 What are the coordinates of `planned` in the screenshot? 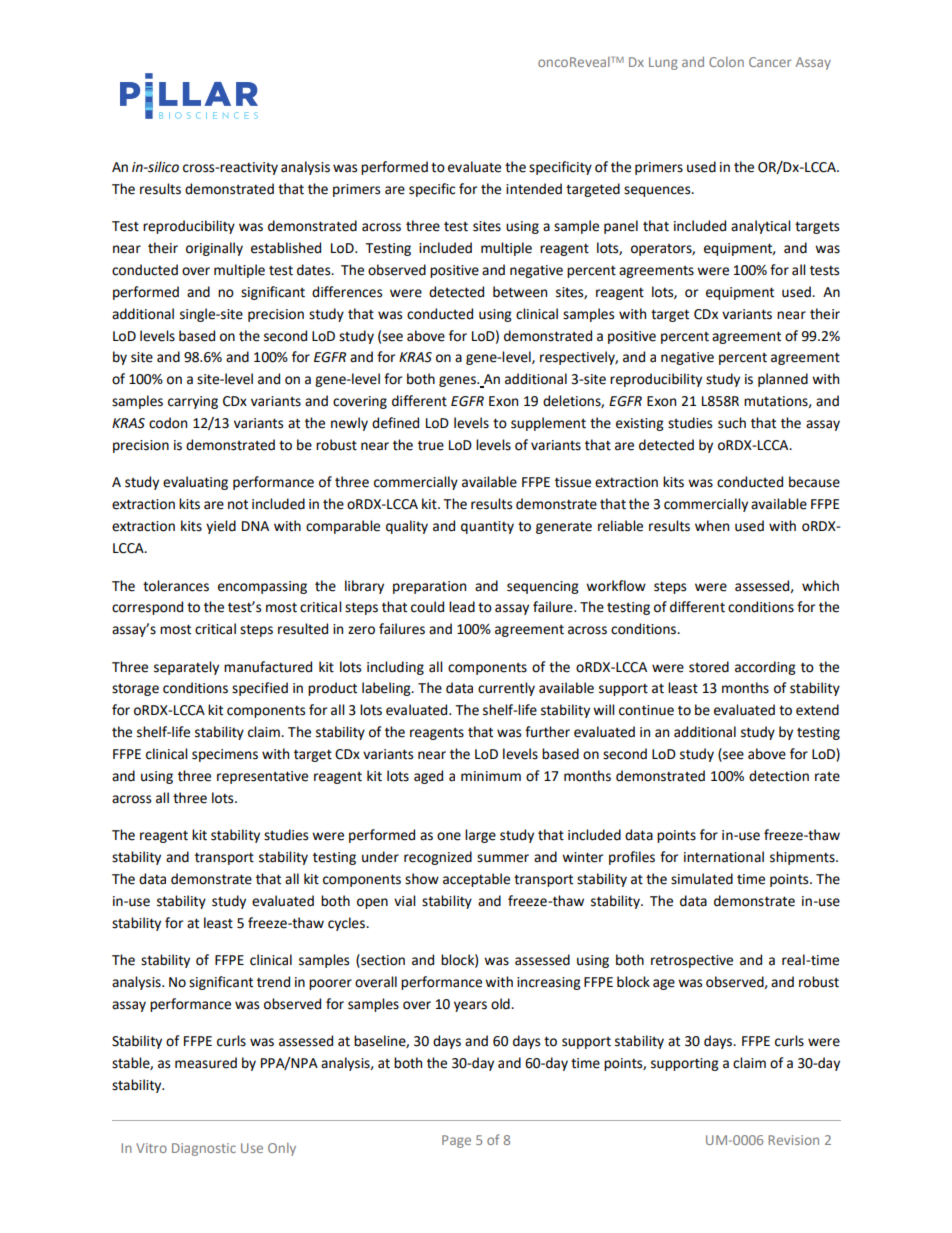 It's located at (783, 380).
